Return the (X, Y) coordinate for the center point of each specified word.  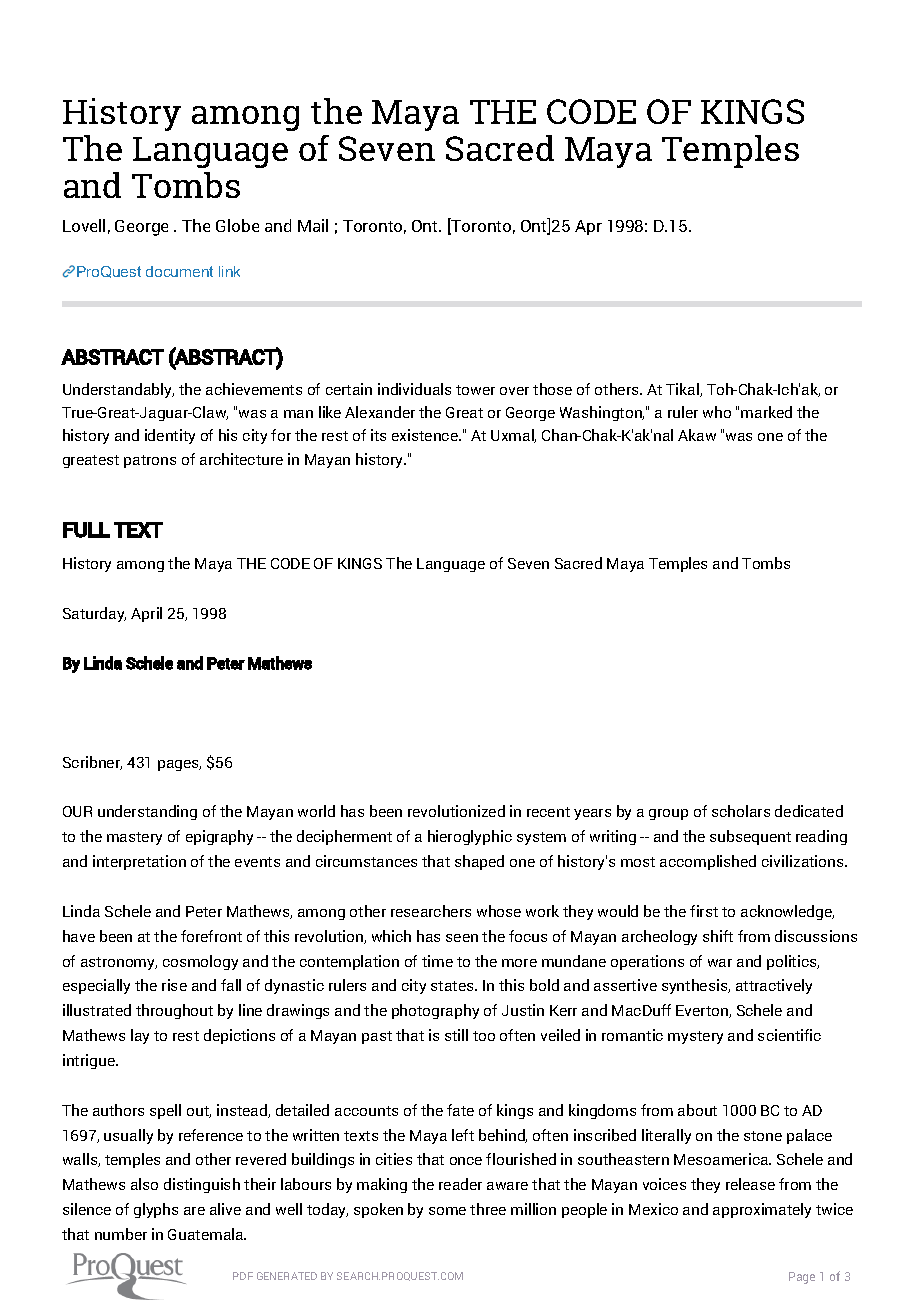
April (146, 614)
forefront (211, 936)
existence (426, 435)
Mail (313, 225)
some (447, 1211)
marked (766, 412)
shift (718, 936)
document (179, 271)
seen (462, 938)
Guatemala (207, 1234)
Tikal (683, 390)
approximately (762, 1210)
